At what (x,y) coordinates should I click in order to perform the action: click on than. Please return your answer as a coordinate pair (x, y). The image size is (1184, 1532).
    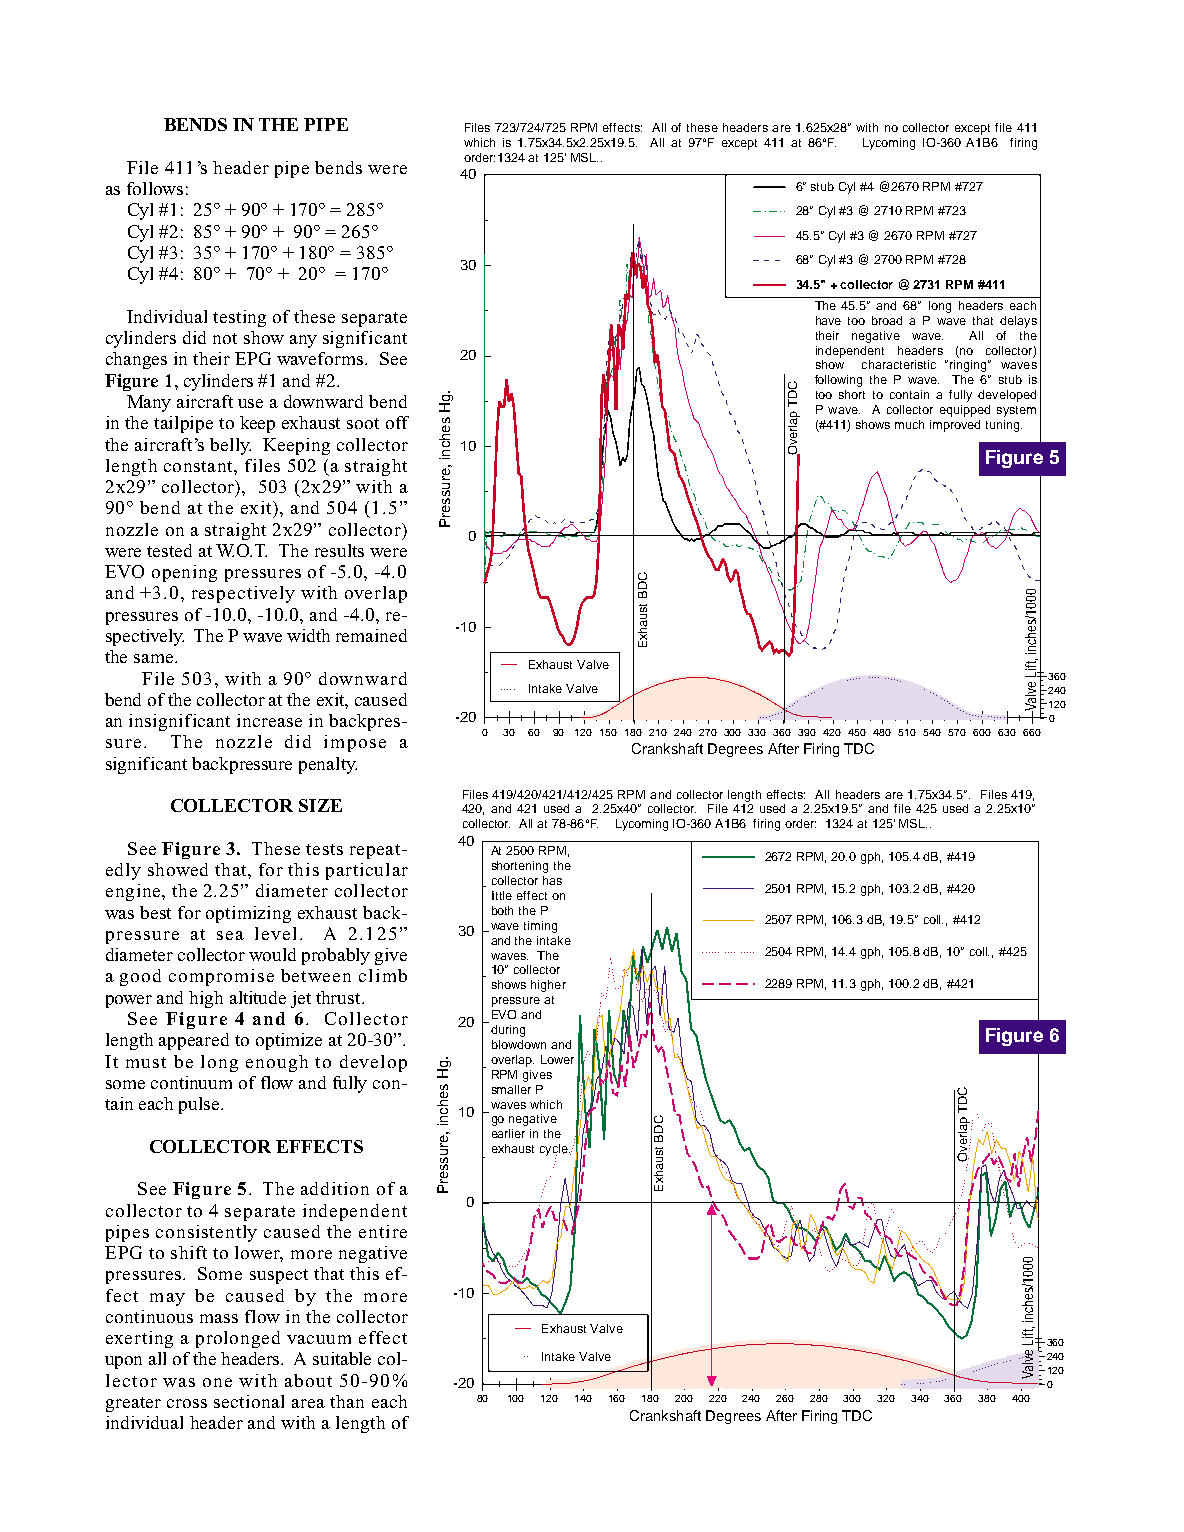
    Looking at the image, I should click on (347, 1401).
